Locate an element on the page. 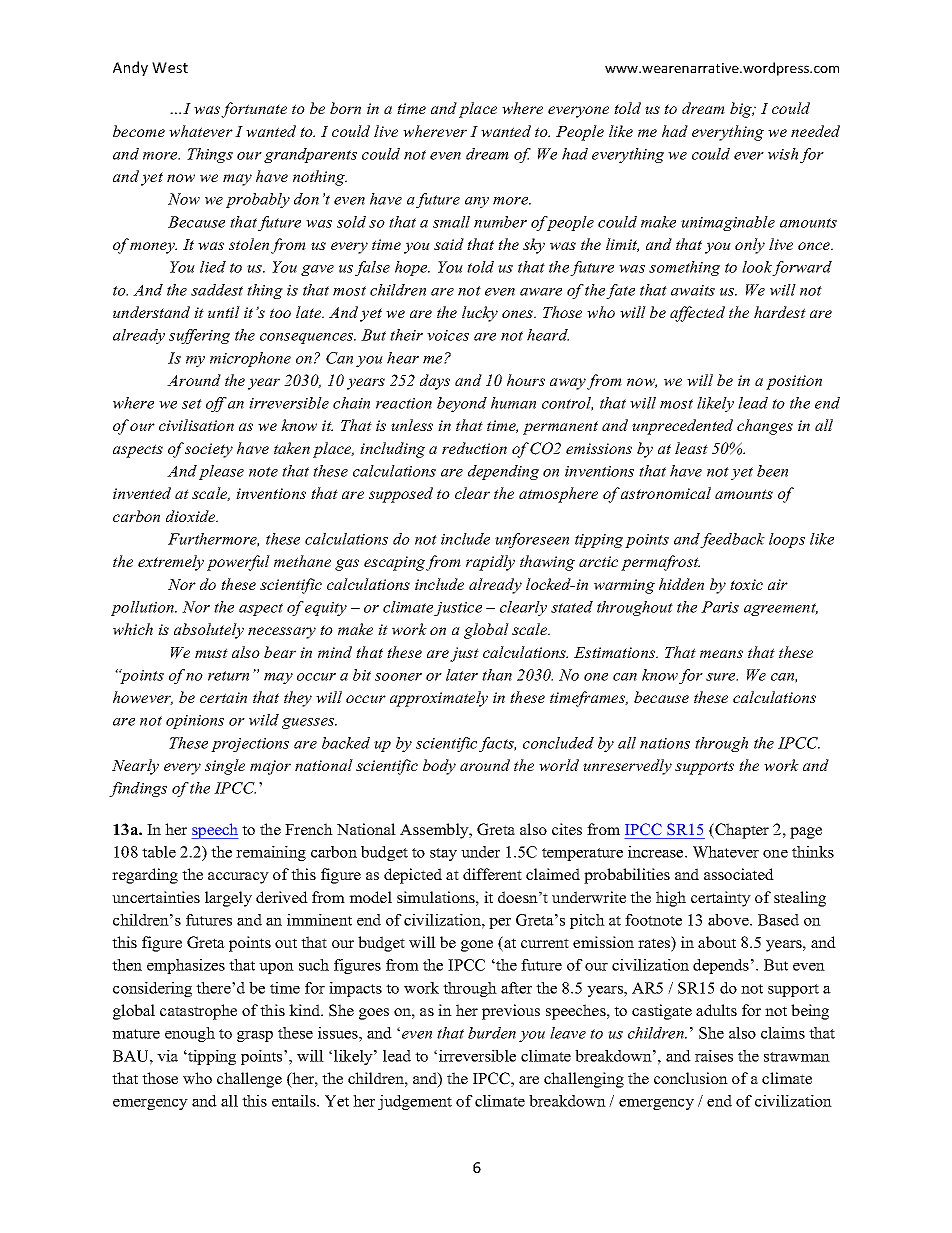 The height and width of the document is (1233, 952). burden is located at coordinates (492, 1033).
